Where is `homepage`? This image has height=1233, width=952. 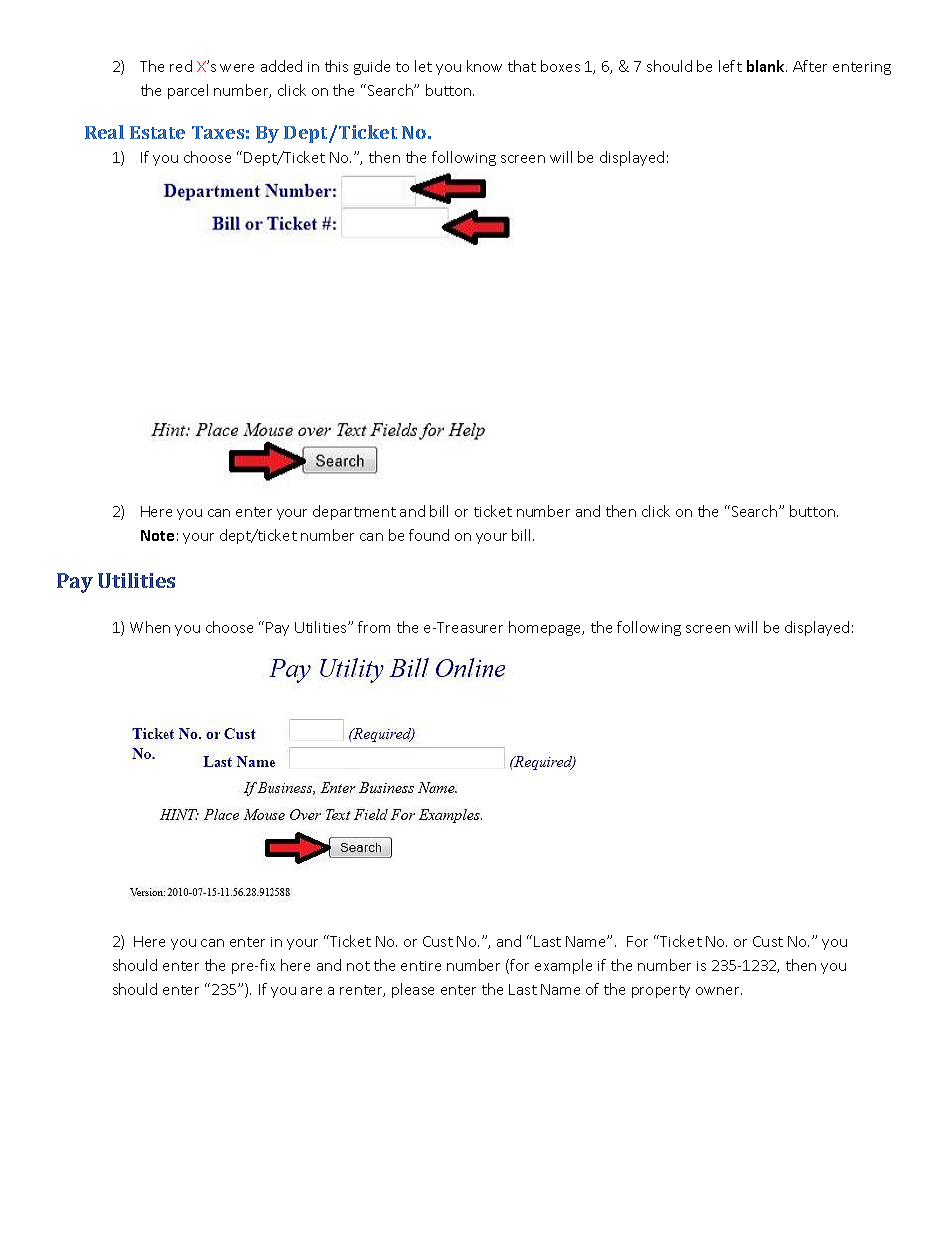
homepage is located at coordinates (546, 628).
